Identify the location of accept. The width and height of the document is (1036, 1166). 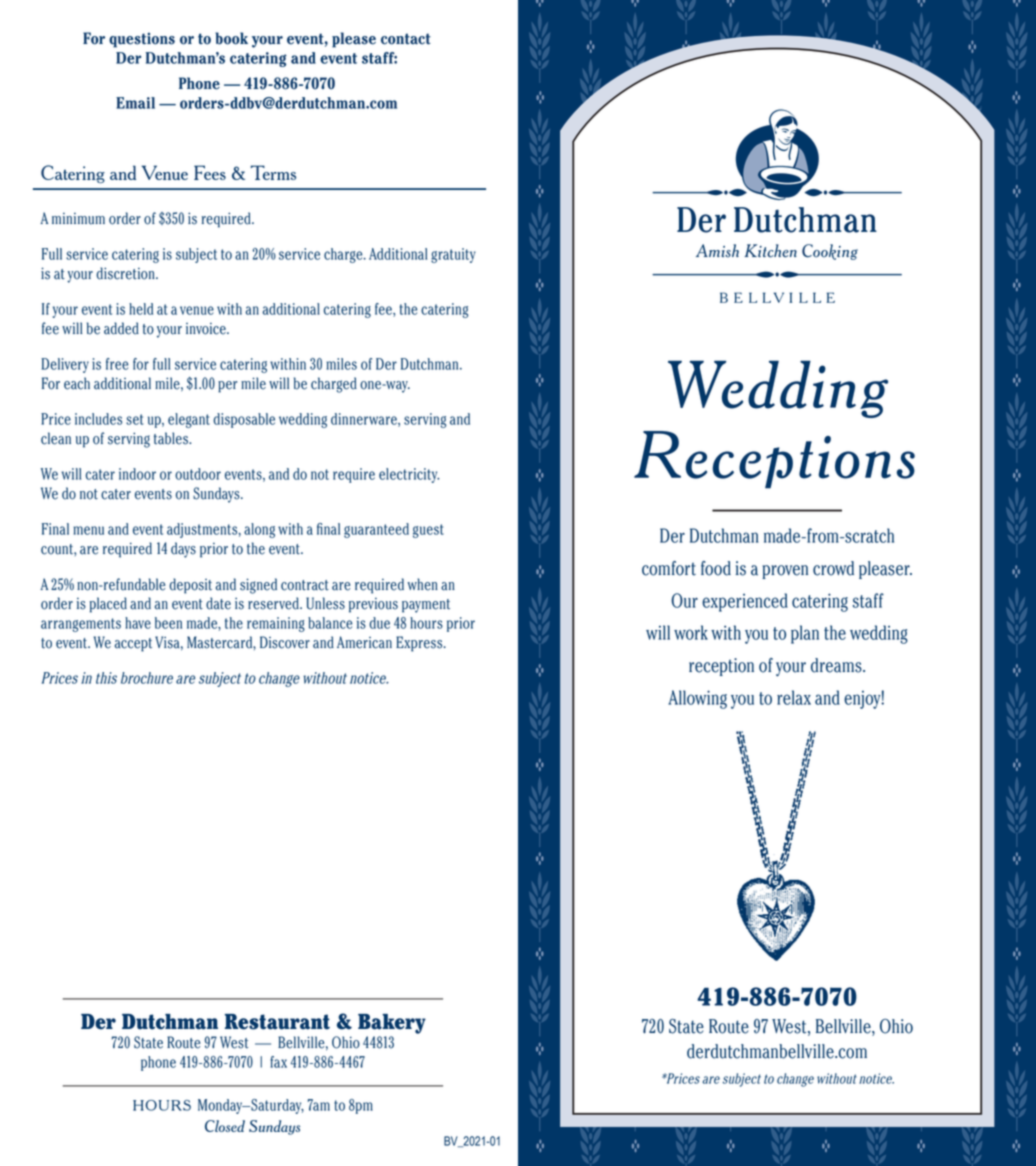
(133, 645).
